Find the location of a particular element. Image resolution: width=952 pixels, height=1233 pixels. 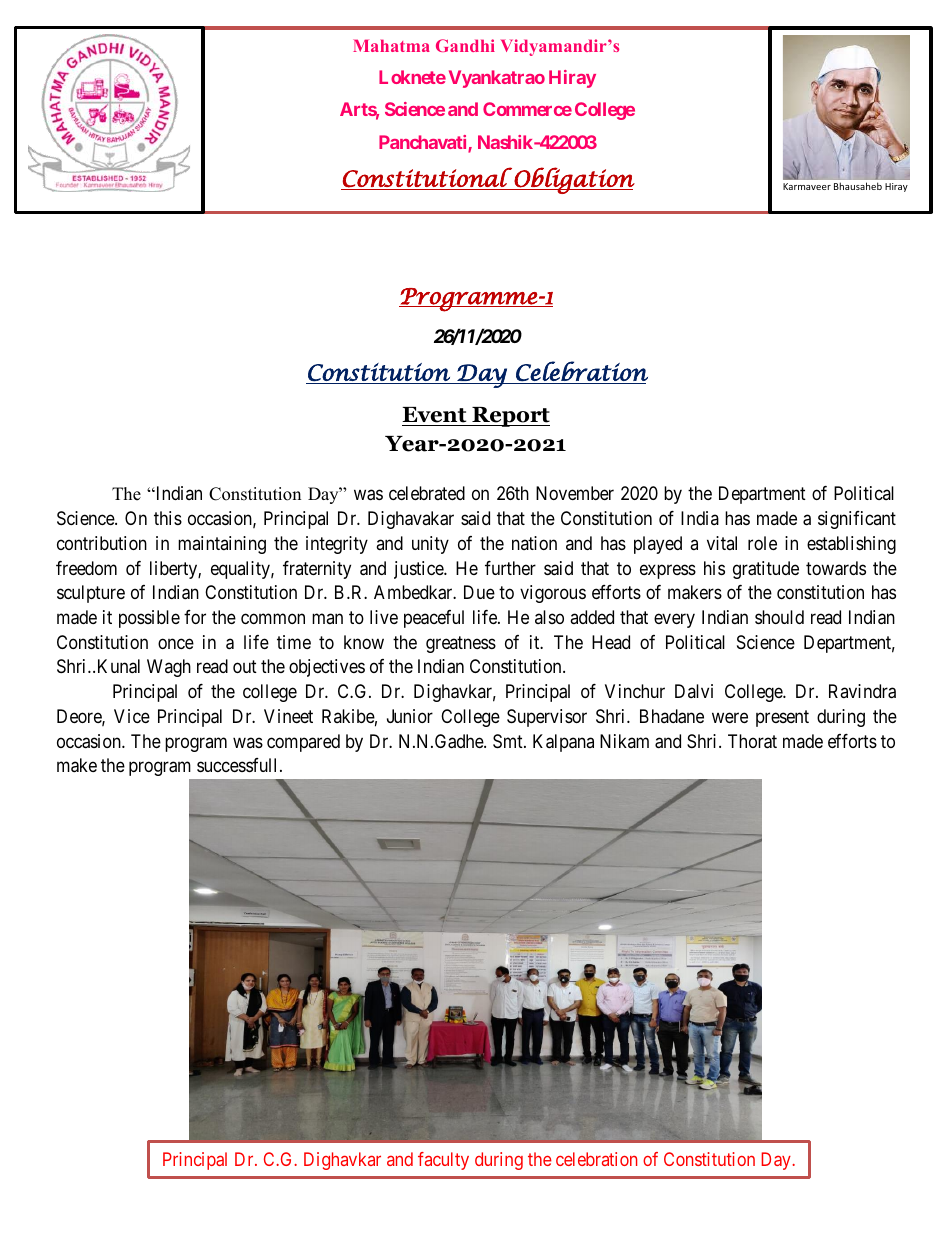

Due is located at coordinates (479, 592).
